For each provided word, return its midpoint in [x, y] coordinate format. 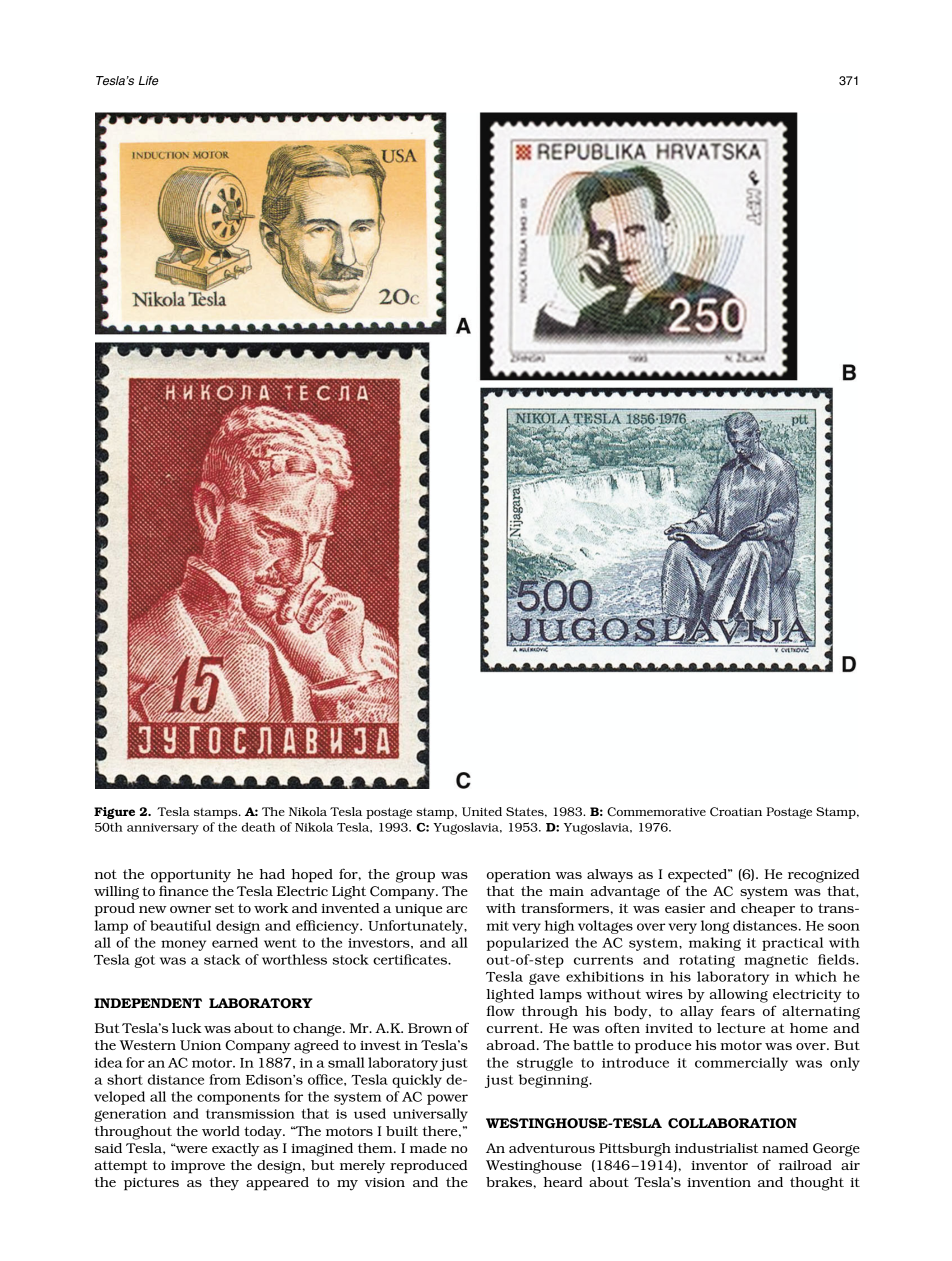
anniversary [163, 829]
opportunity [191, 876]
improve [198, 1167]
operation [519, 876]
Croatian [736, 812]
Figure [114, 813]
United [482, 812]
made [428, 1148]
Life [149, 80]
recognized [823, 876]
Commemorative [656, 811]
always [610, 876]
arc [456, 909]
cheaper [768, 910]
